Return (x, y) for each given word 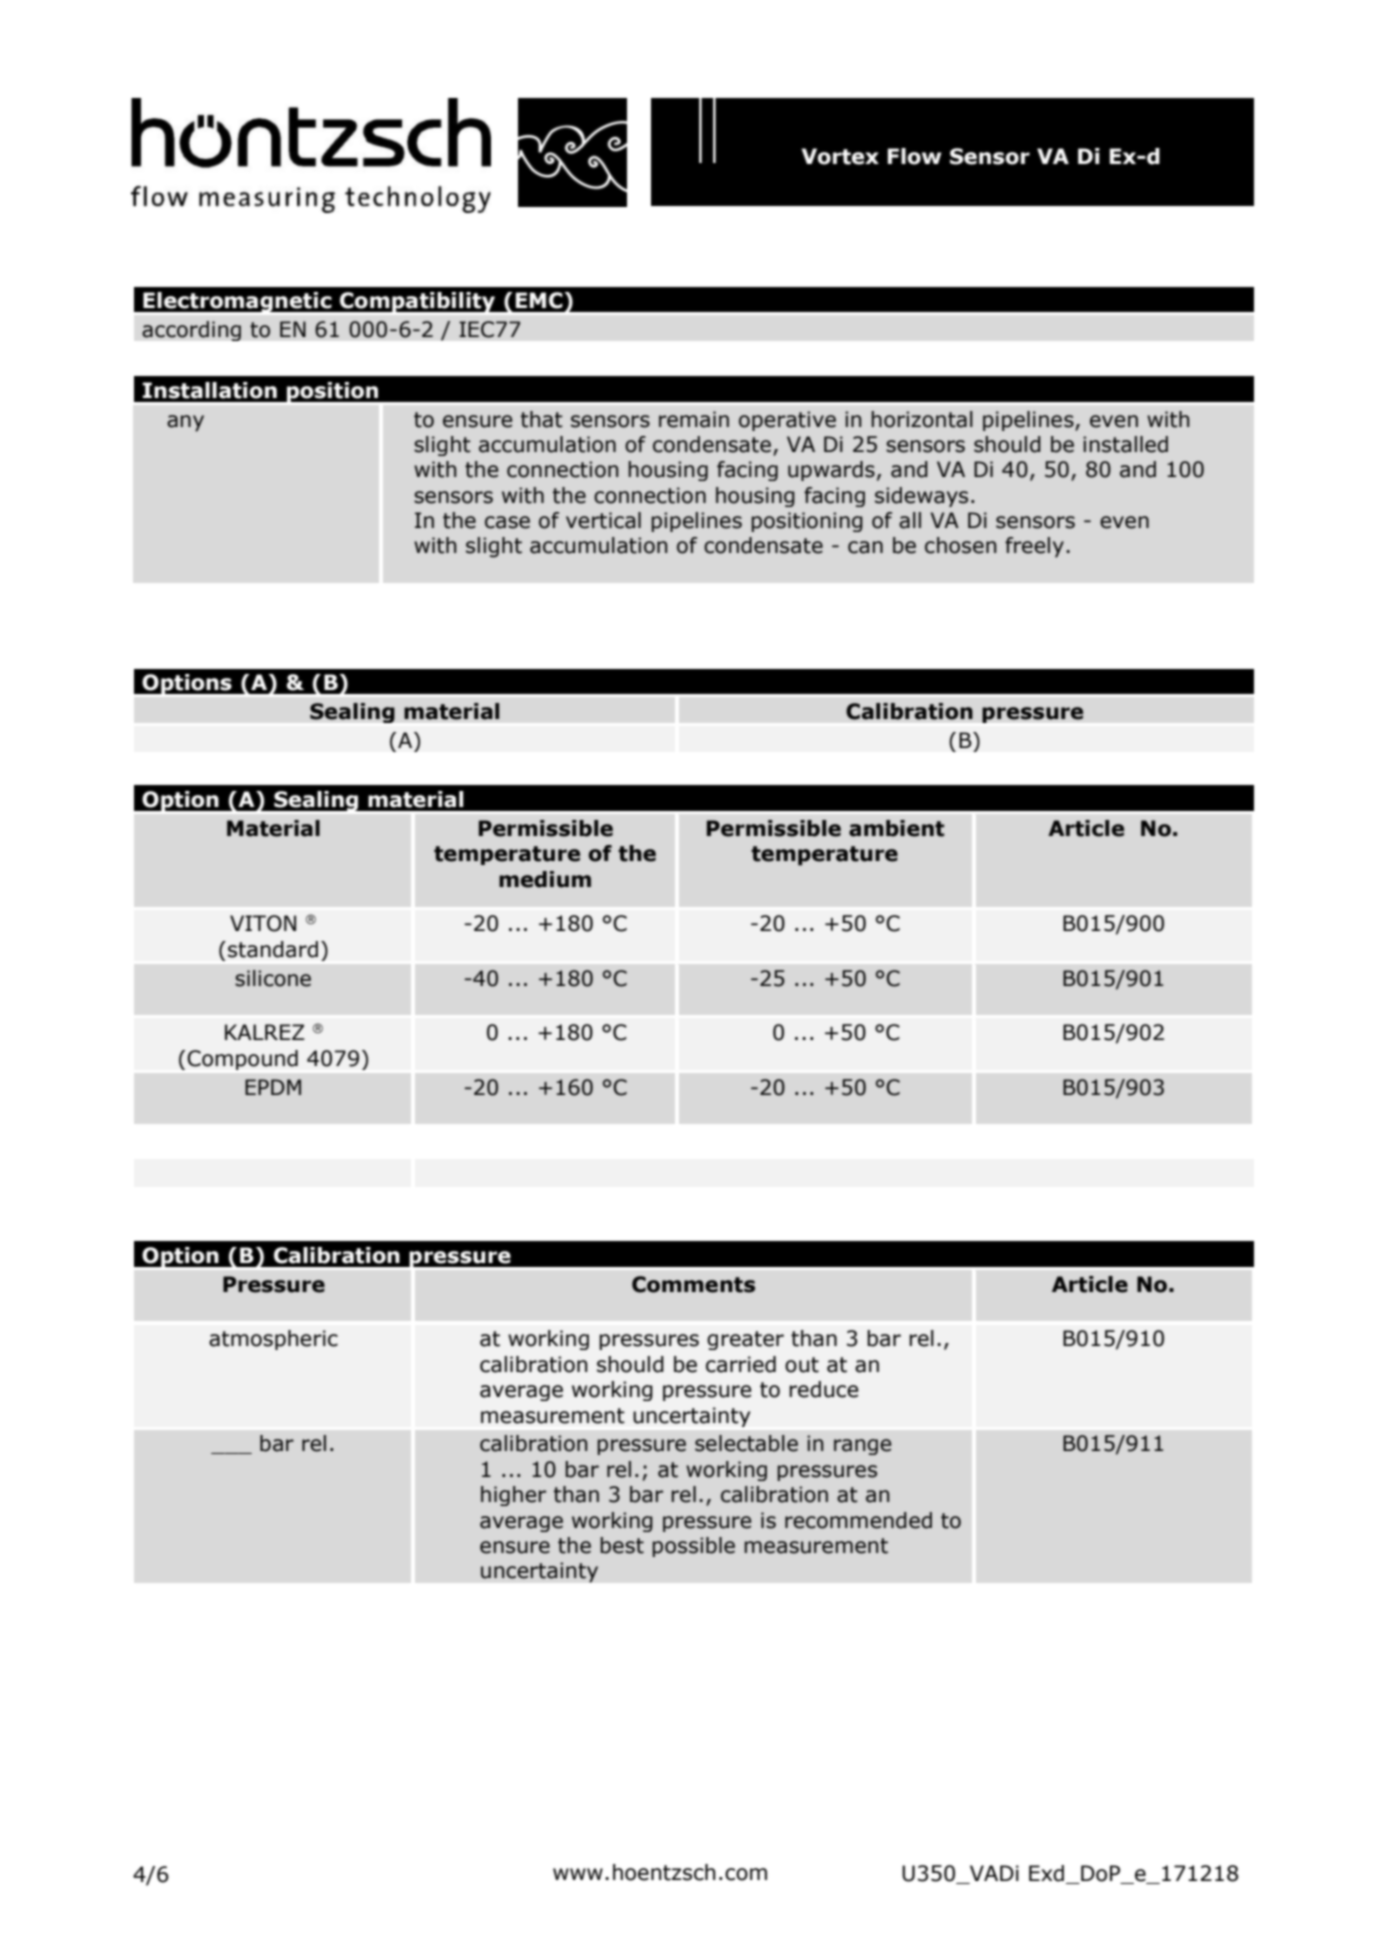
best (622, 1545)
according (191, 331)
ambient (896, 828)
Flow (915, 156)
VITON (263, 923)
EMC (540, 300)
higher (513, 1496)
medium (545, 879)
